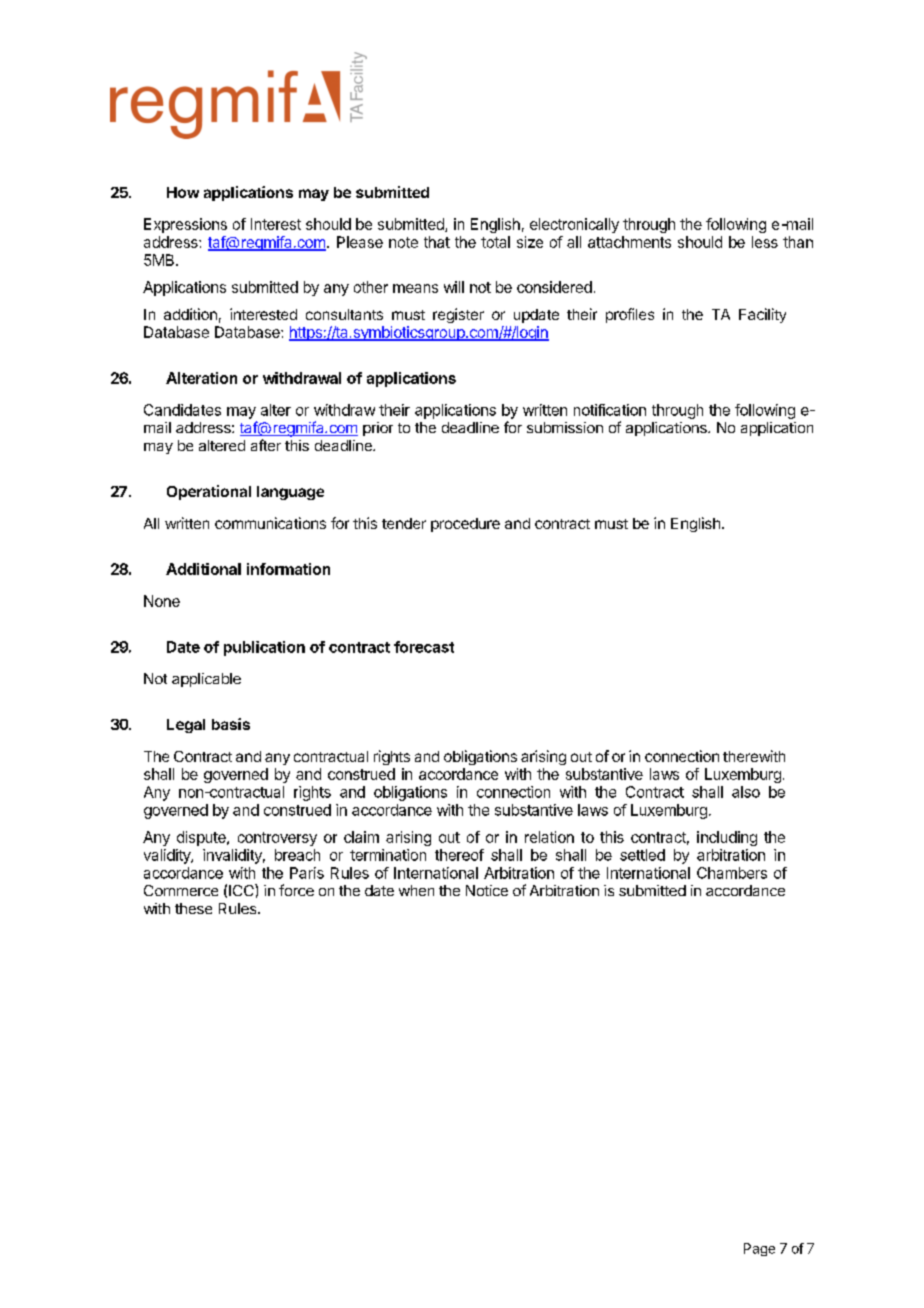 This screenshot has width=924, height=1308. Describe the element at coordinates (746, 792) in the screenshot. I see `also` at that location.
